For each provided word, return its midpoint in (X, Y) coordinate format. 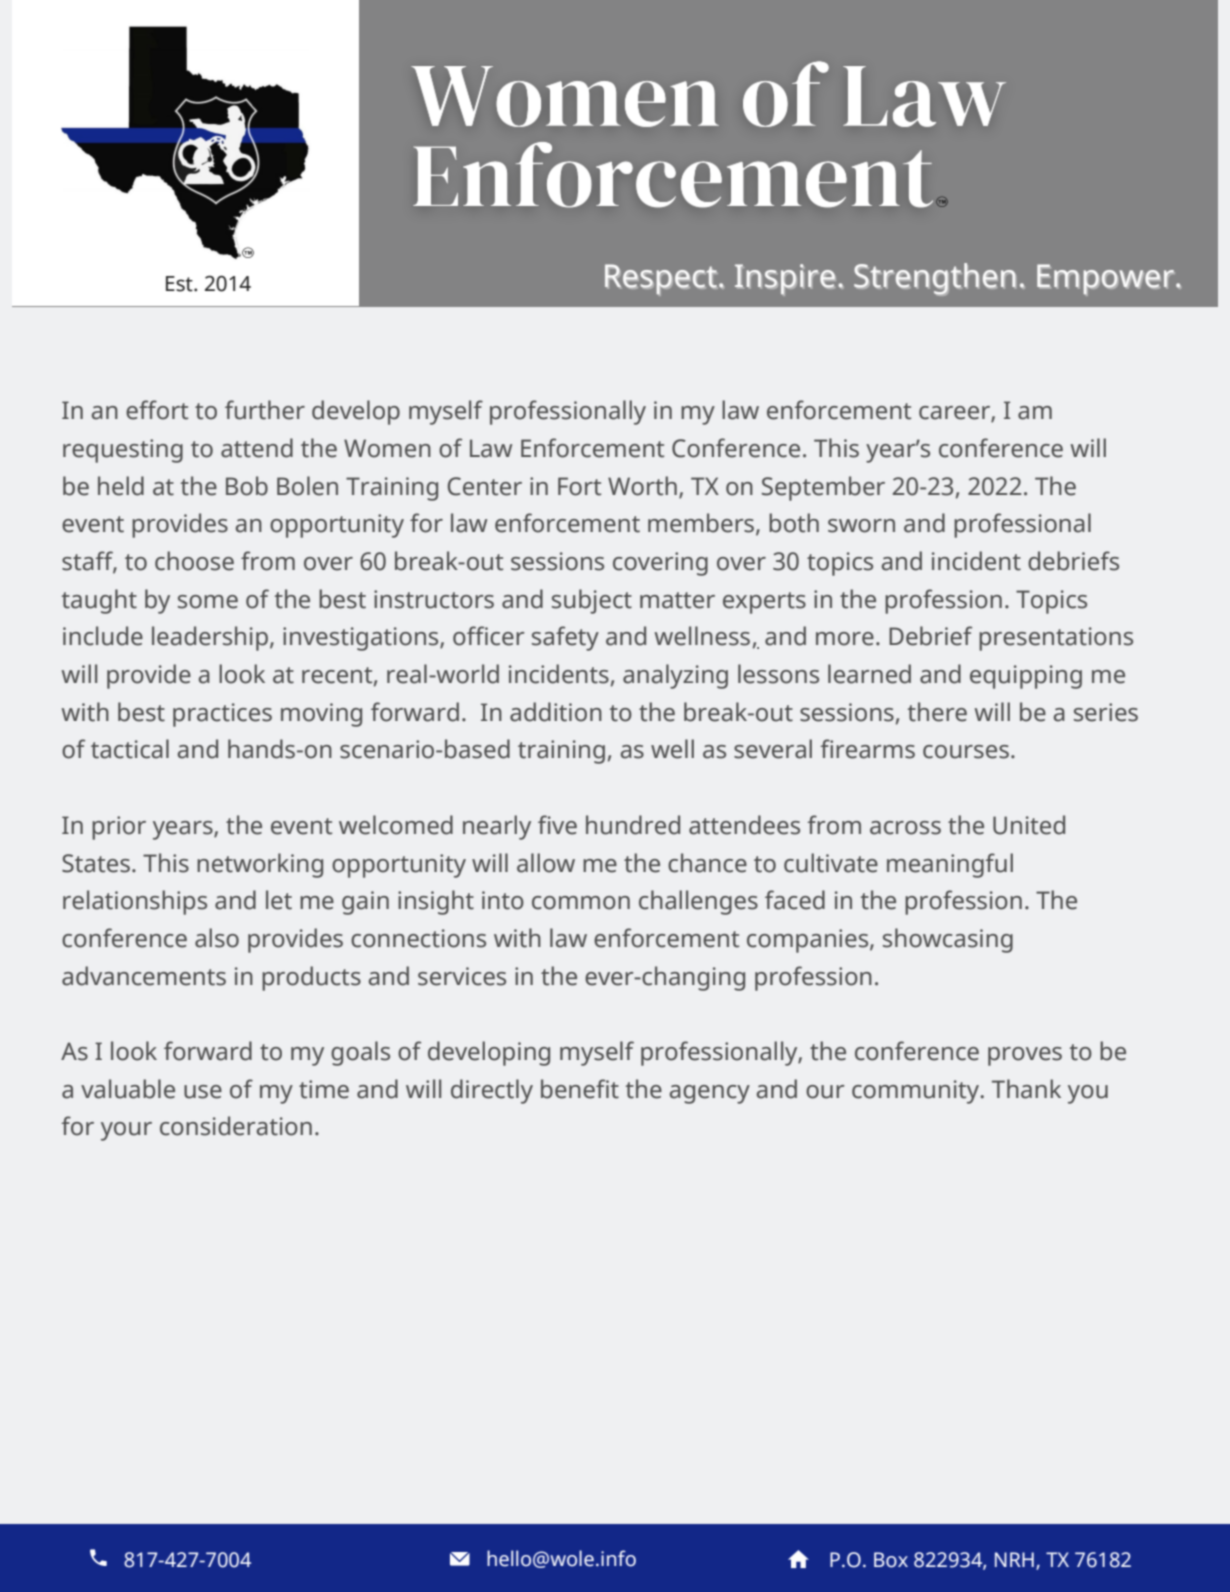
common (581, 903)
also (217, 938)
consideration (236, 1126)
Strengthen (935, 279)
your (126, 1131)
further (265, 410)
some (208, 602)
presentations (1056, 639)
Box (891, 1560)
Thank (1026, 1089)
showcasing (948, 940)
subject (592, 601)
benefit (580, 1089)
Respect (663, 280)
